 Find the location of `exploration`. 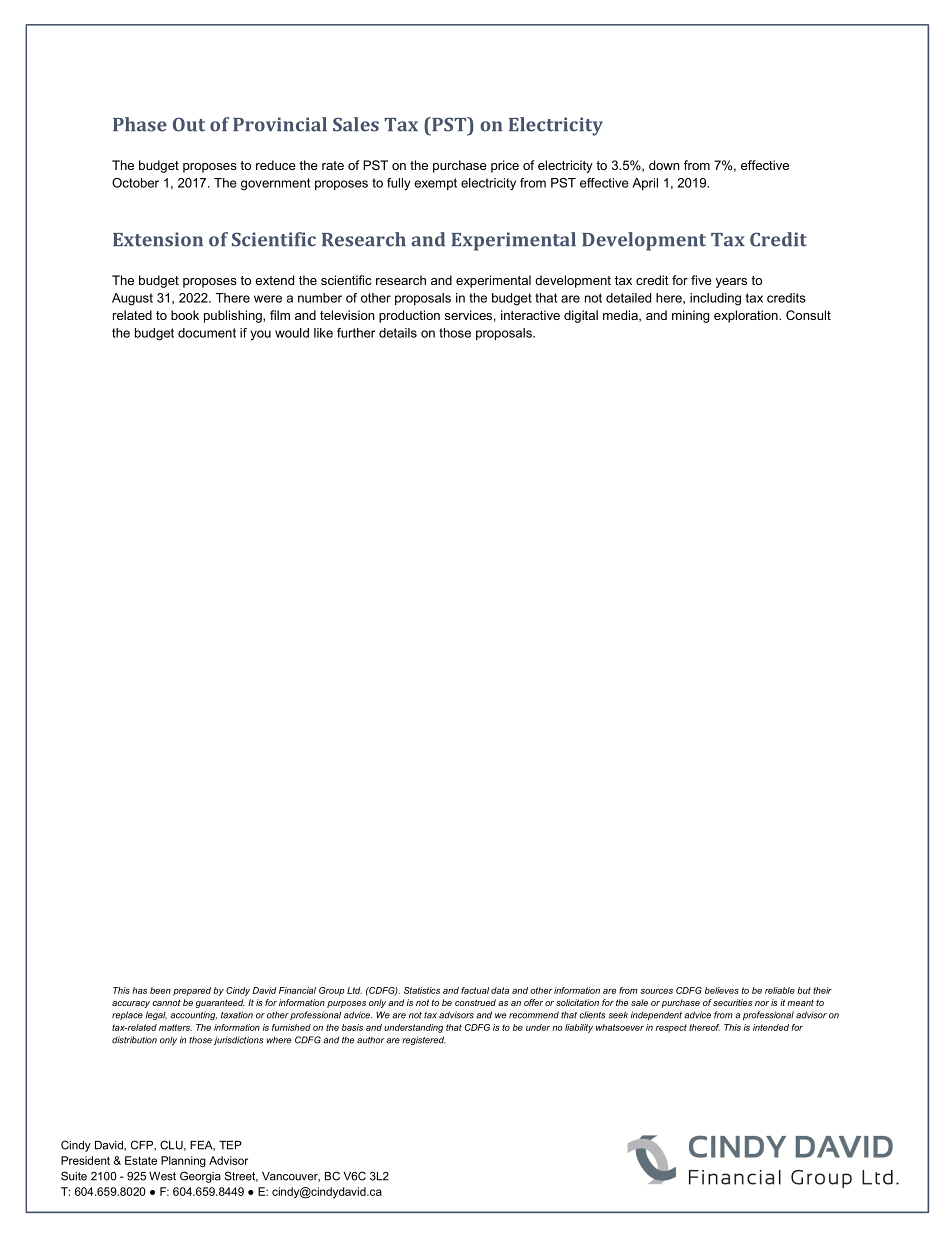

exploration is located at coordinates (747, 316).
